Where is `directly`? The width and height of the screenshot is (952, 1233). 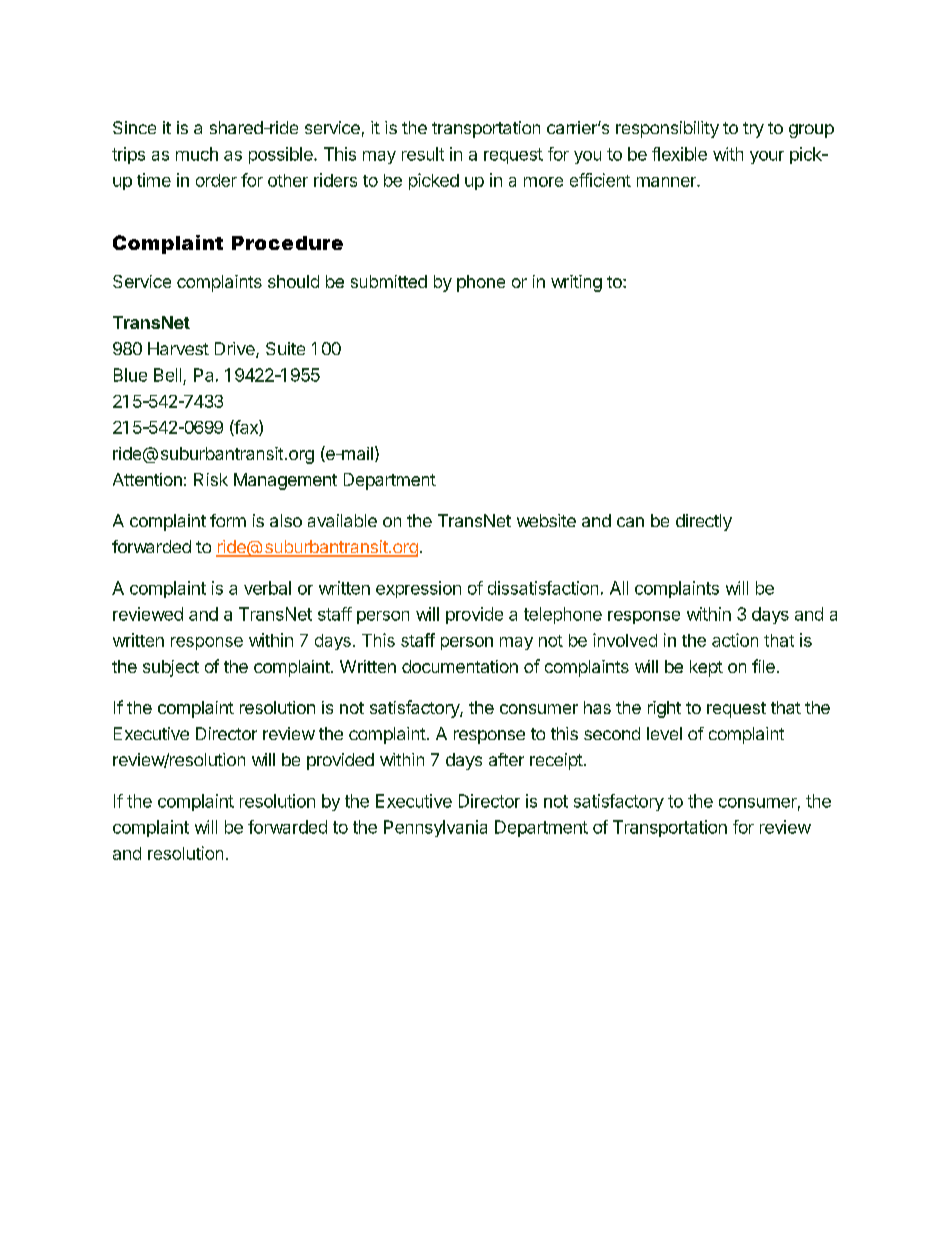
directly is located at coordinates (704, 522).
